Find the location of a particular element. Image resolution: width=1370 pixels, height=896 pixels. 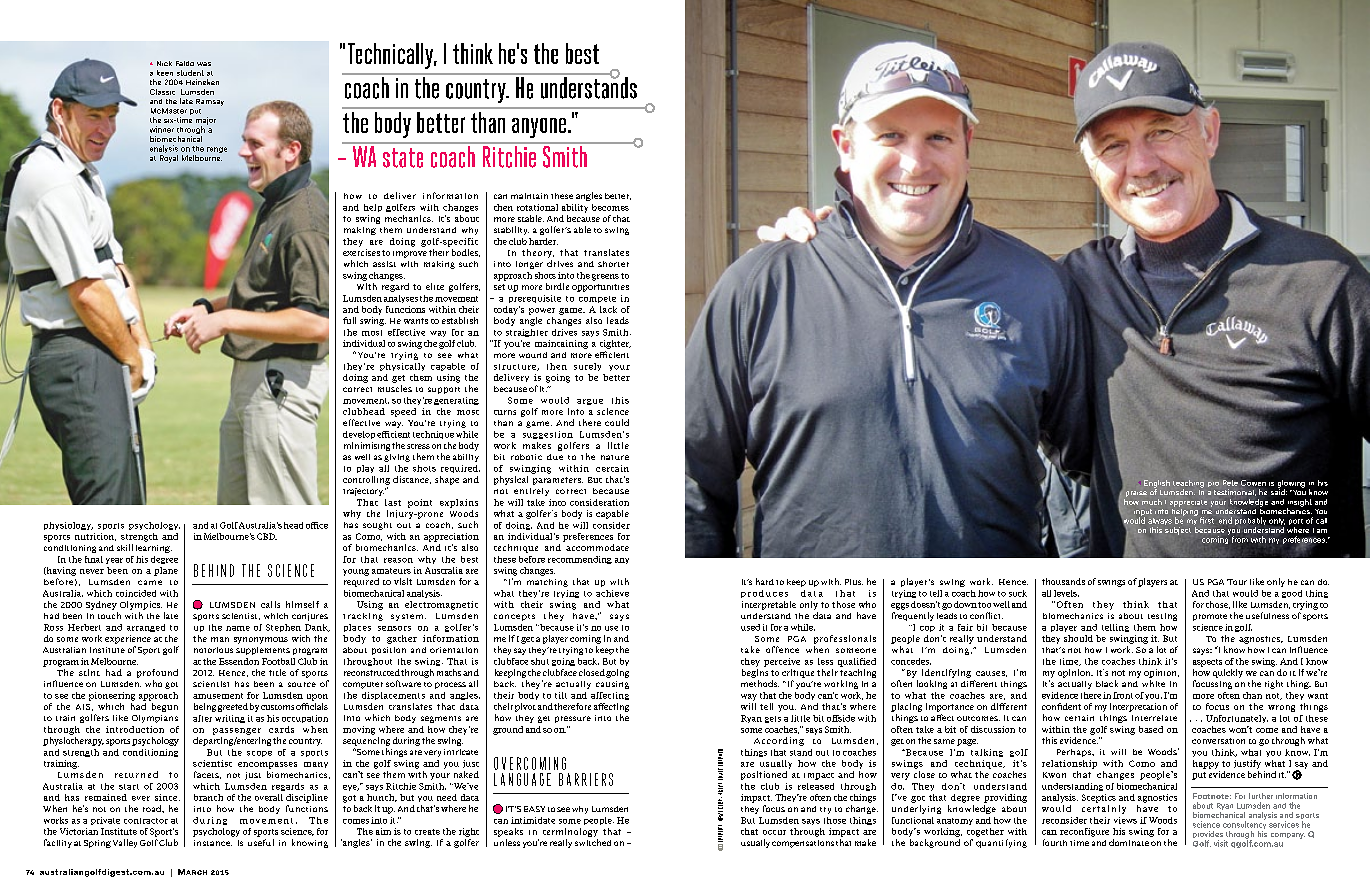

rotational is located at coordinates (537, 207).
